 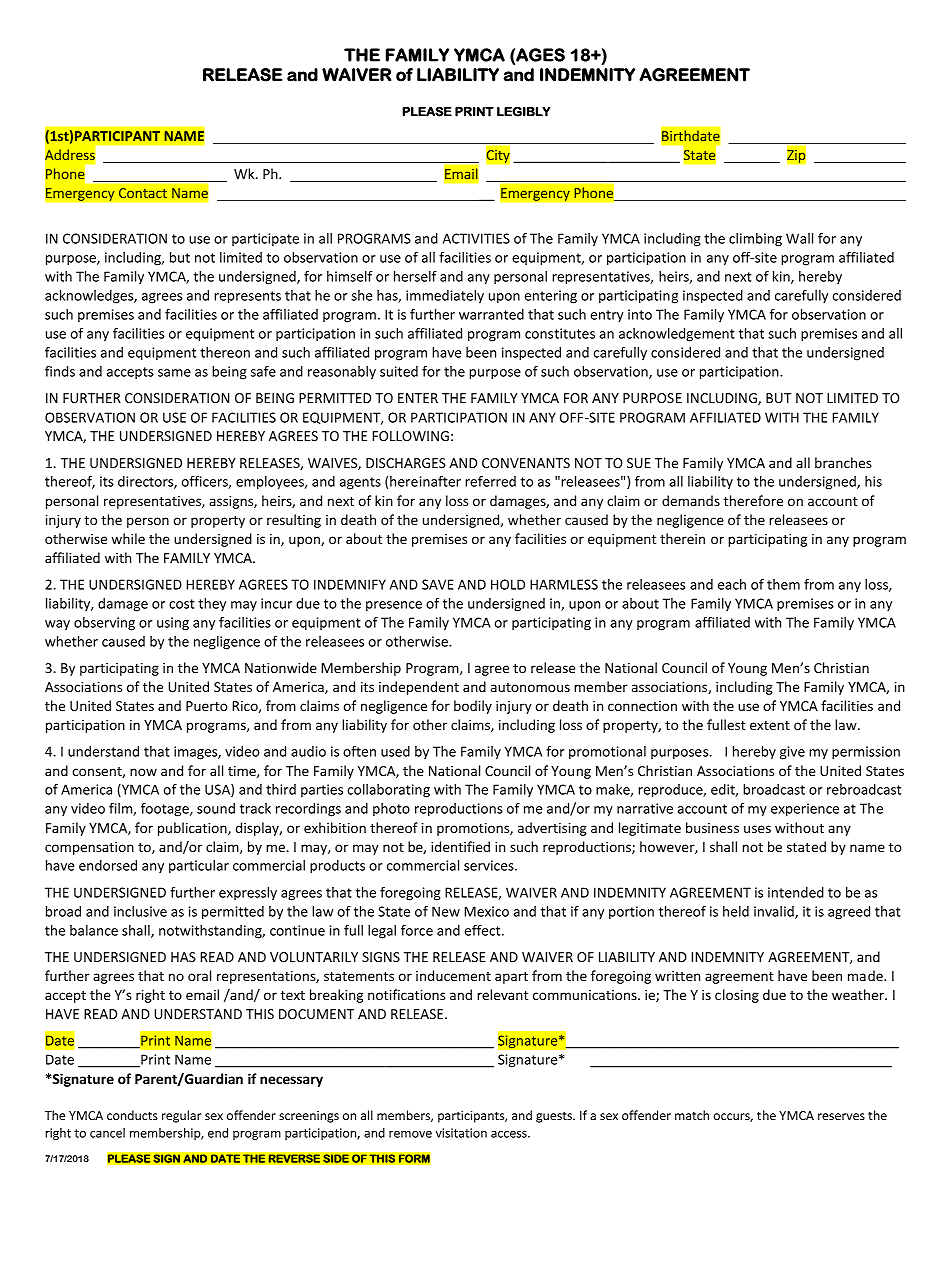 What do you see at coordinates (193, 829) in the page?
I see `publication` at bounding box center [193, 829].
